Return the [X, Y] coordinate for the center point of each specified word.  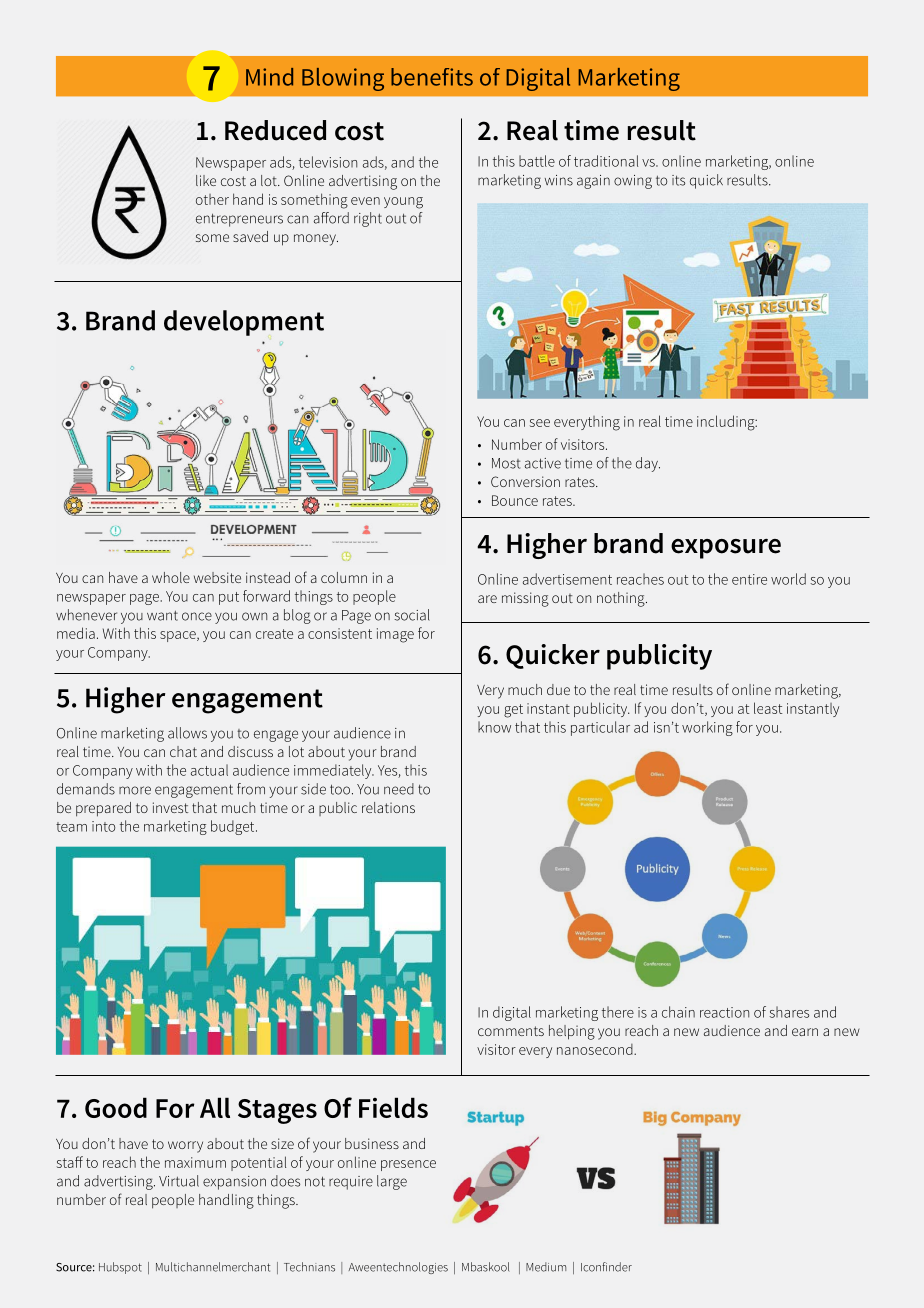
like [206, 180]
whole [171, 577]
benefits [432, 77]
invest [170, 807]
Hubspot [120, 1268]
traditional [606, 161]
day [648, 464]
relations [388, 807]
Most [506, 463]
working [707, 728]
